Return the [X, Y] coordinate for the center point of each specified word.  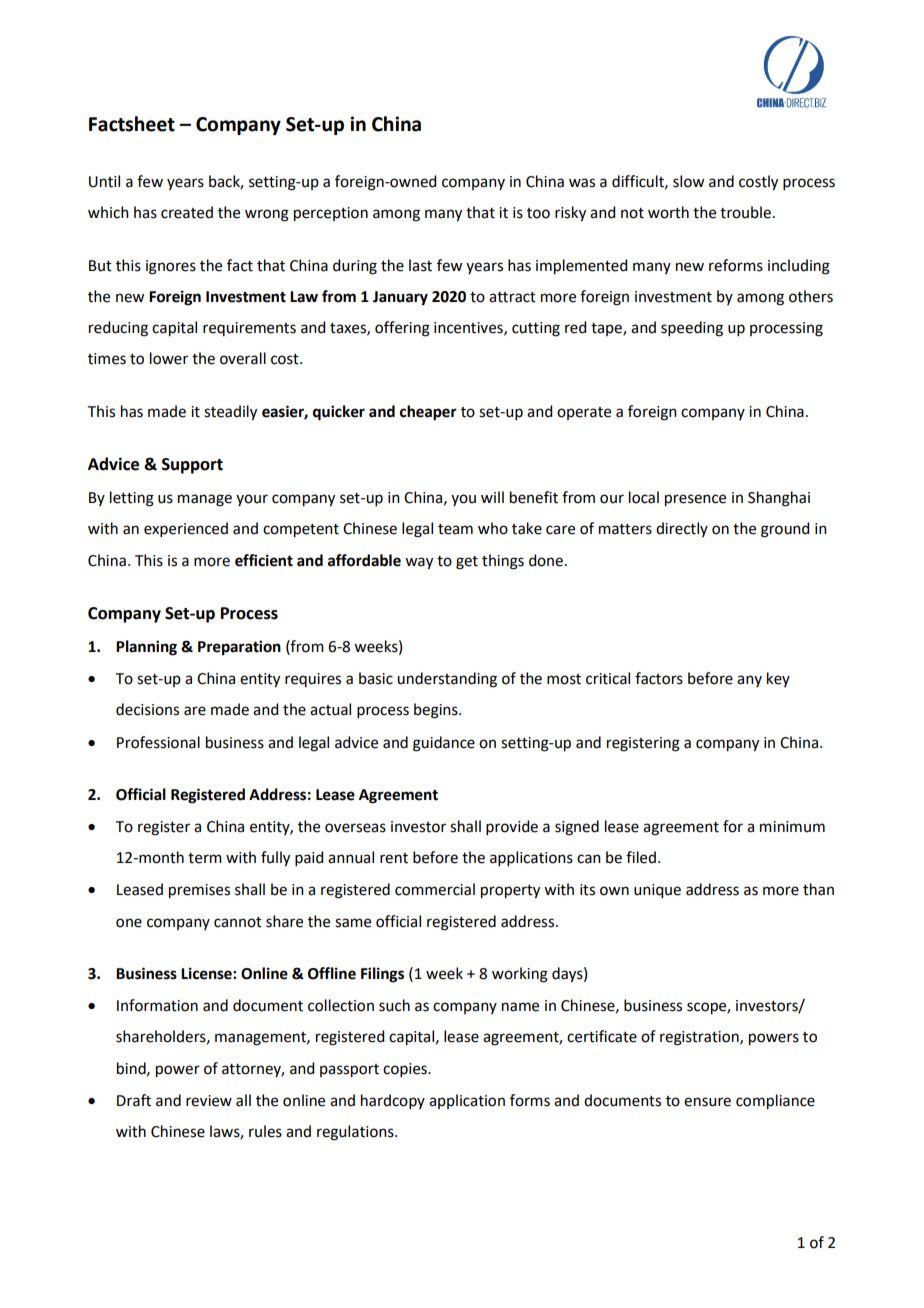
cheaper [428, 413]
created [187, 212]
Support [192, 466]
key [778, 679]
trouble [745, 212]
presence [695, 500]
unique [657, 891]
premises [199, 891]
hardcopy [393, 1101]
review [209, 1101]
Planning [146, 648]
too [538, 213]
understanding [447, 680]
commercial [435, 889]
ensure [707, 1102]
